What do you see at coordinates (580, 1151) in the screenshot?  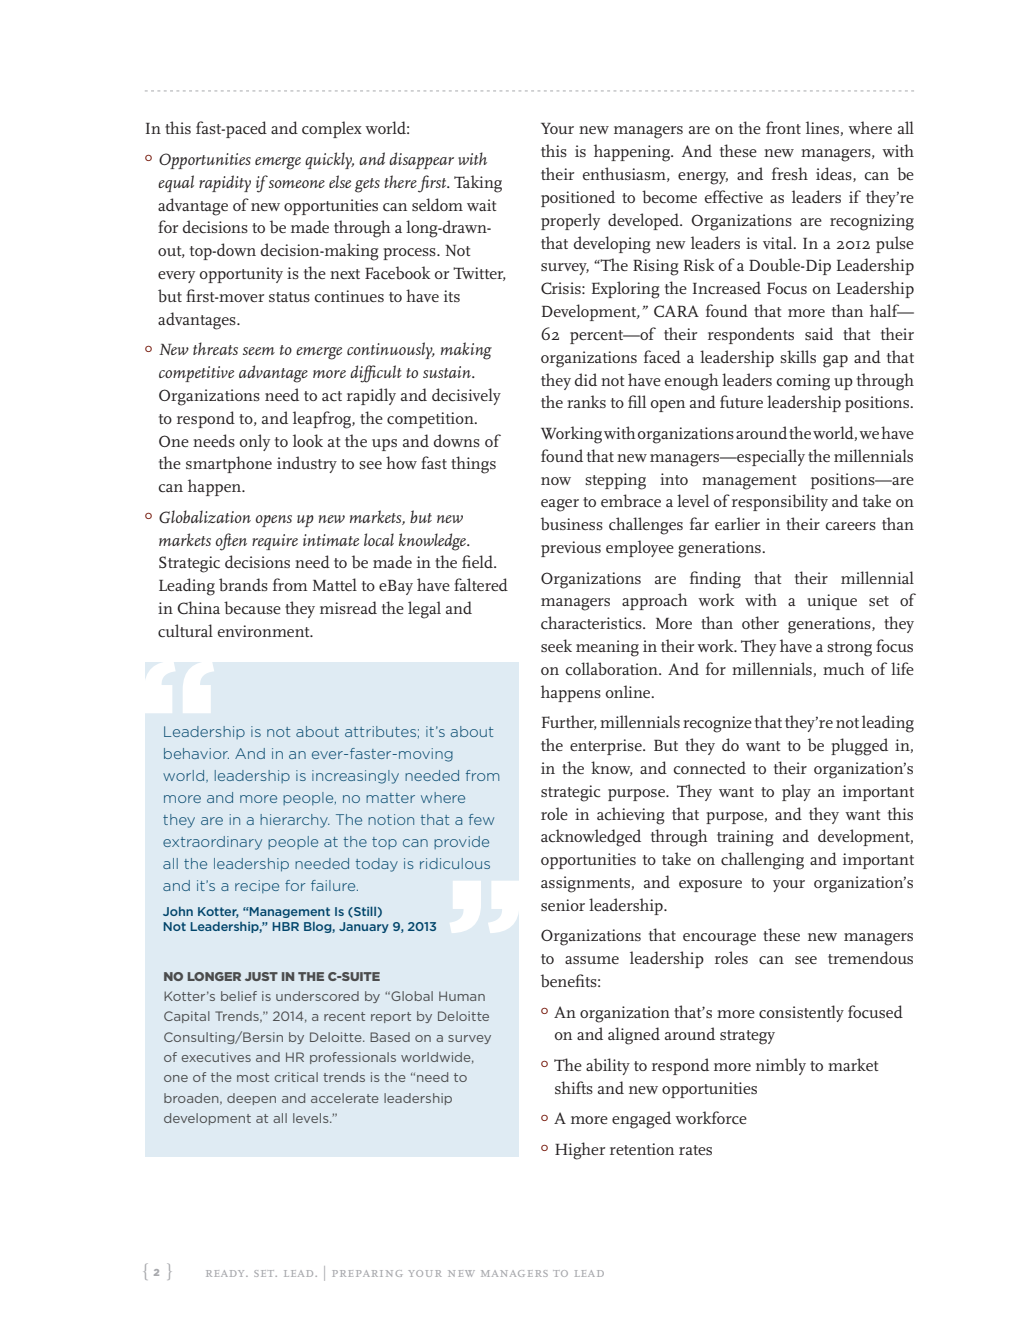 I see `Higher` at bounding box center [580, 1151].
